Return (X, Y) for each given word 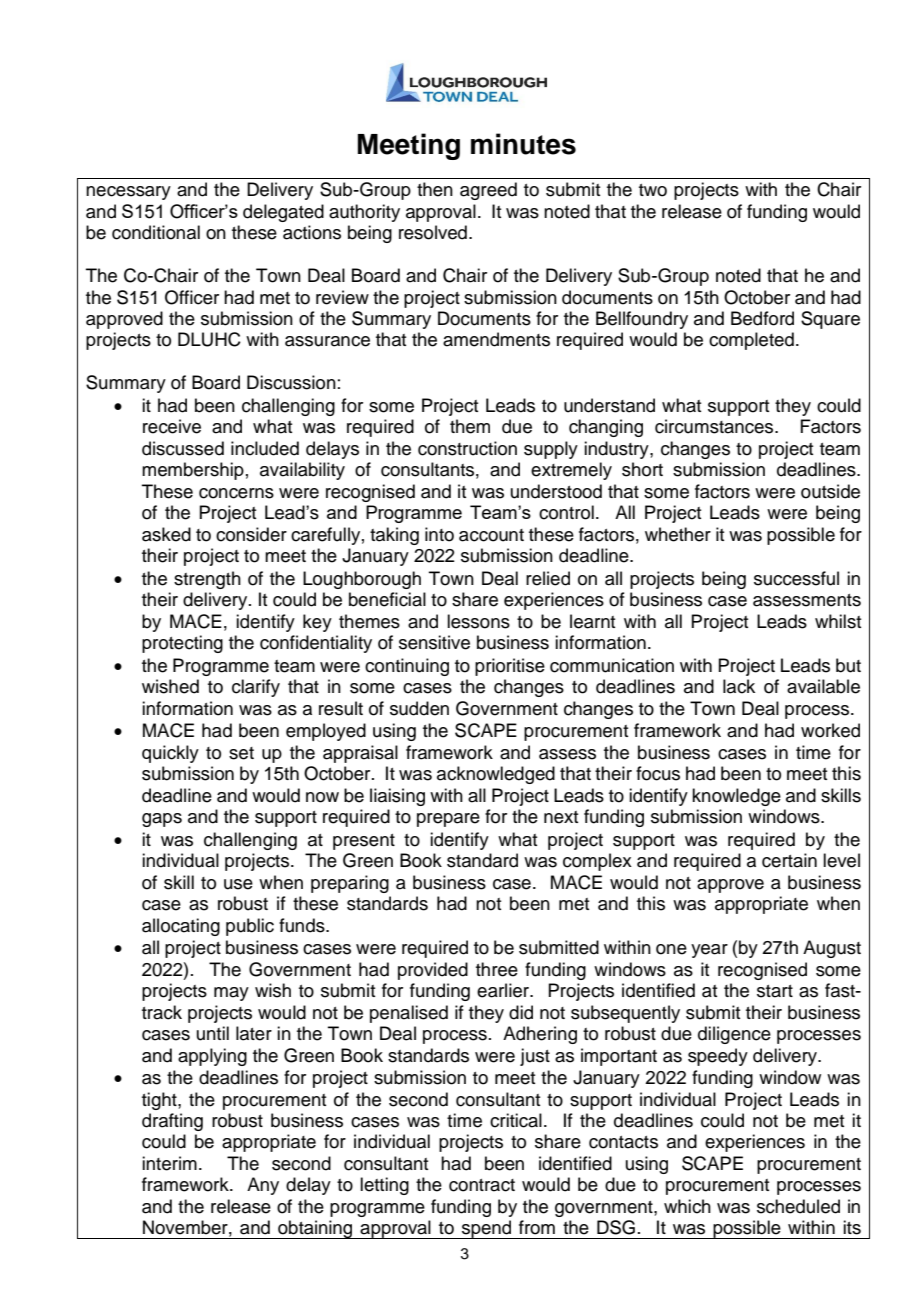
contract (482, 1185)
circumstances (715, 426)
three (497, 969)
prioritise (510, 667)
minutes (523, 144)
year (709, 951)
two (653, 190)
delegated (283, 213)
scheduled (798, 1206)
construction (467, 448)
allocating (181, 927)
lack (739, 686)
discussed (183, 448)
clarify (256, 688)
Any (263, 1186)
